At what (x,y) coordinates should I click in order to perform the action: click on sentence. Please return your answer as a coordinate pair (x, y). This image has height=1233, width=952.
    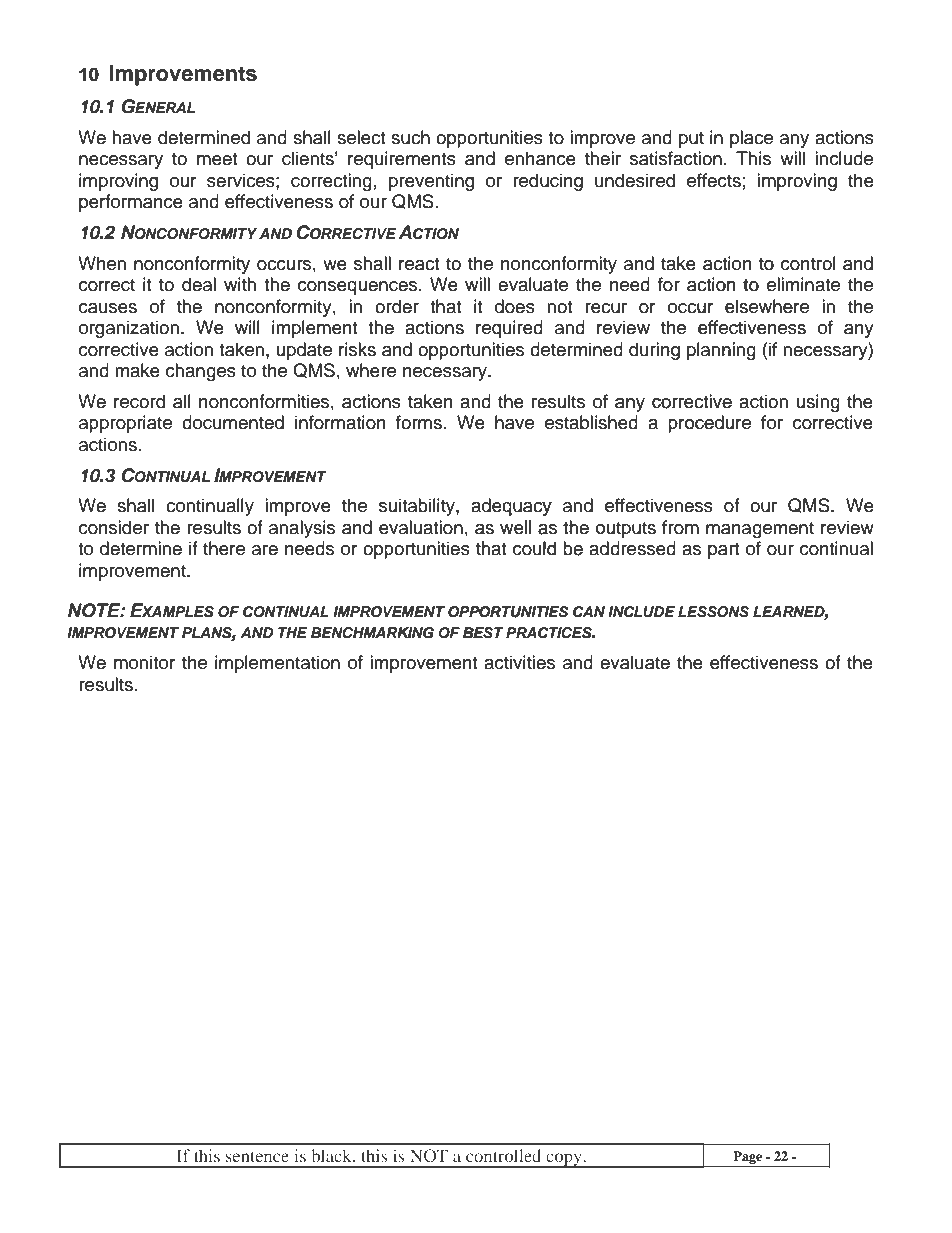
    Looking at the image, I should click on (257, 1156).
